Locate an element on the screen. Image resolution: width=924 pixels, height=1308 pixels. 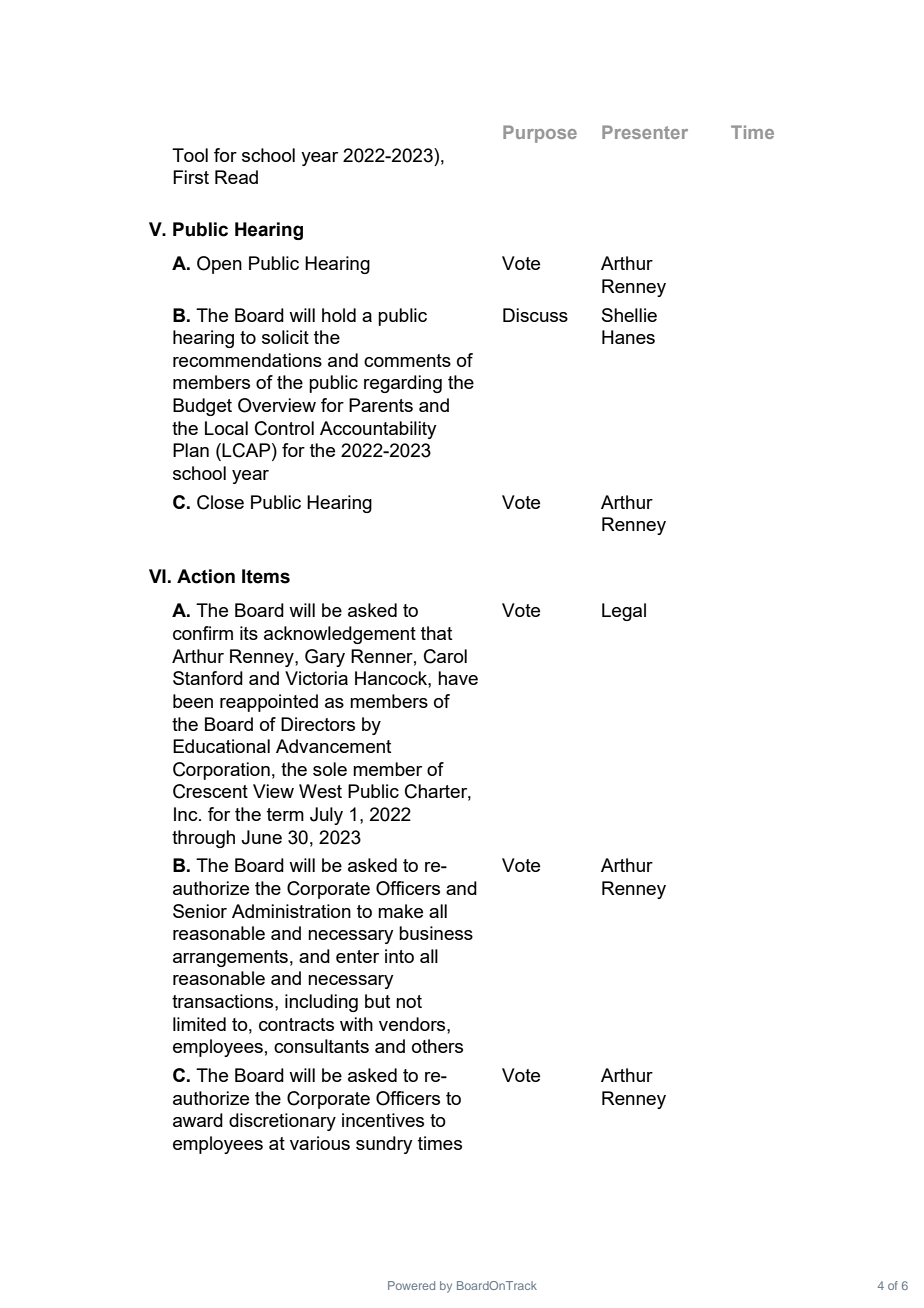
Purpose is located at coordinates (540, 134).
